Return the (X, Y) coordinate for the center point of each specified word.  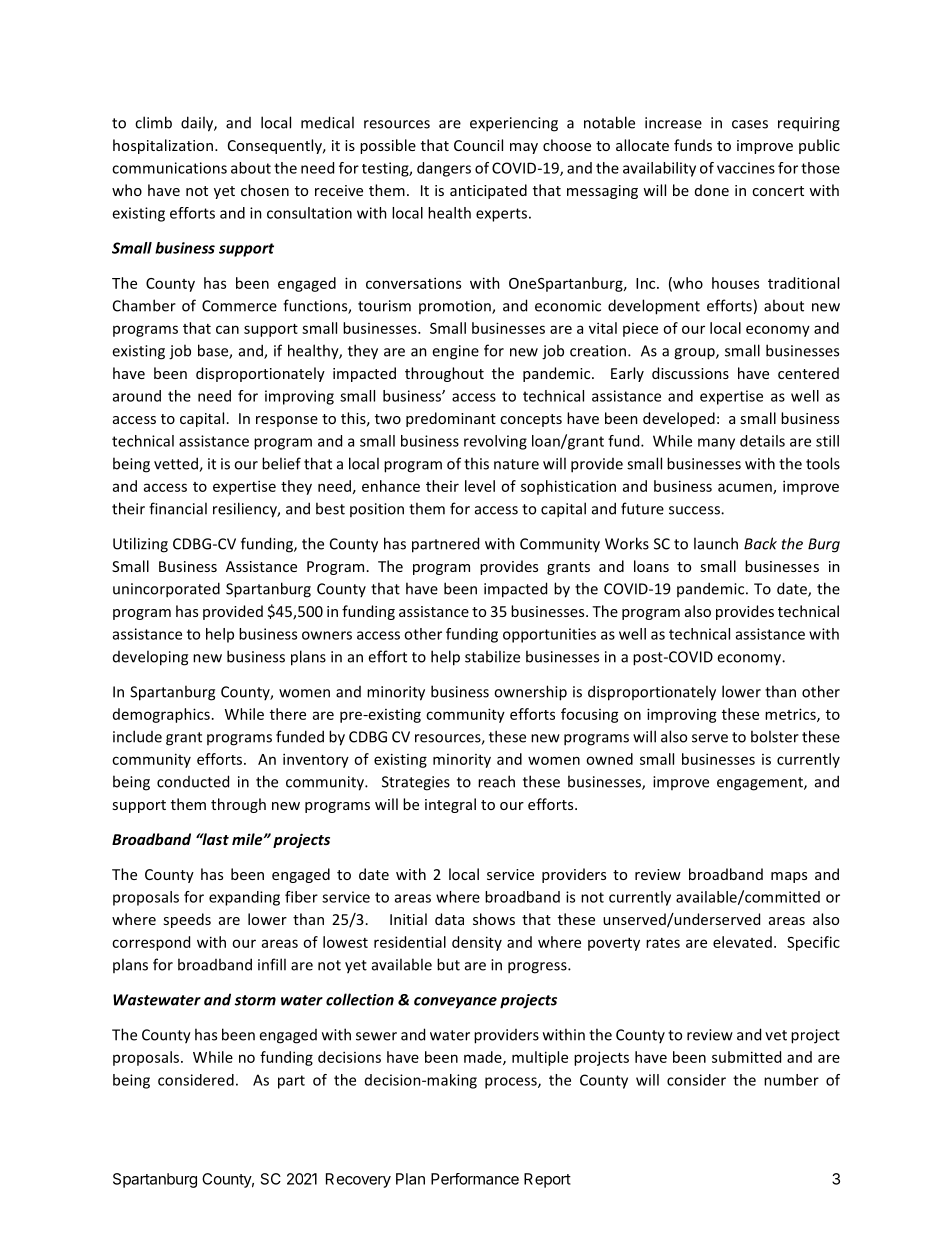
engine (455, 352)
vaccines (746, 168)
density (477, 943)
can (227, 329)
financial (178, 508)
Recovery (358, 1180)
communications (169, 168)
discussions (690, 373)
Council (478, 145)
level (480, 486)
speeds (187, 920)
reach (496, 781)
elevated (742, 942)
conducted (193, 781)
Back (760, 543)
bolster (775, 736)
